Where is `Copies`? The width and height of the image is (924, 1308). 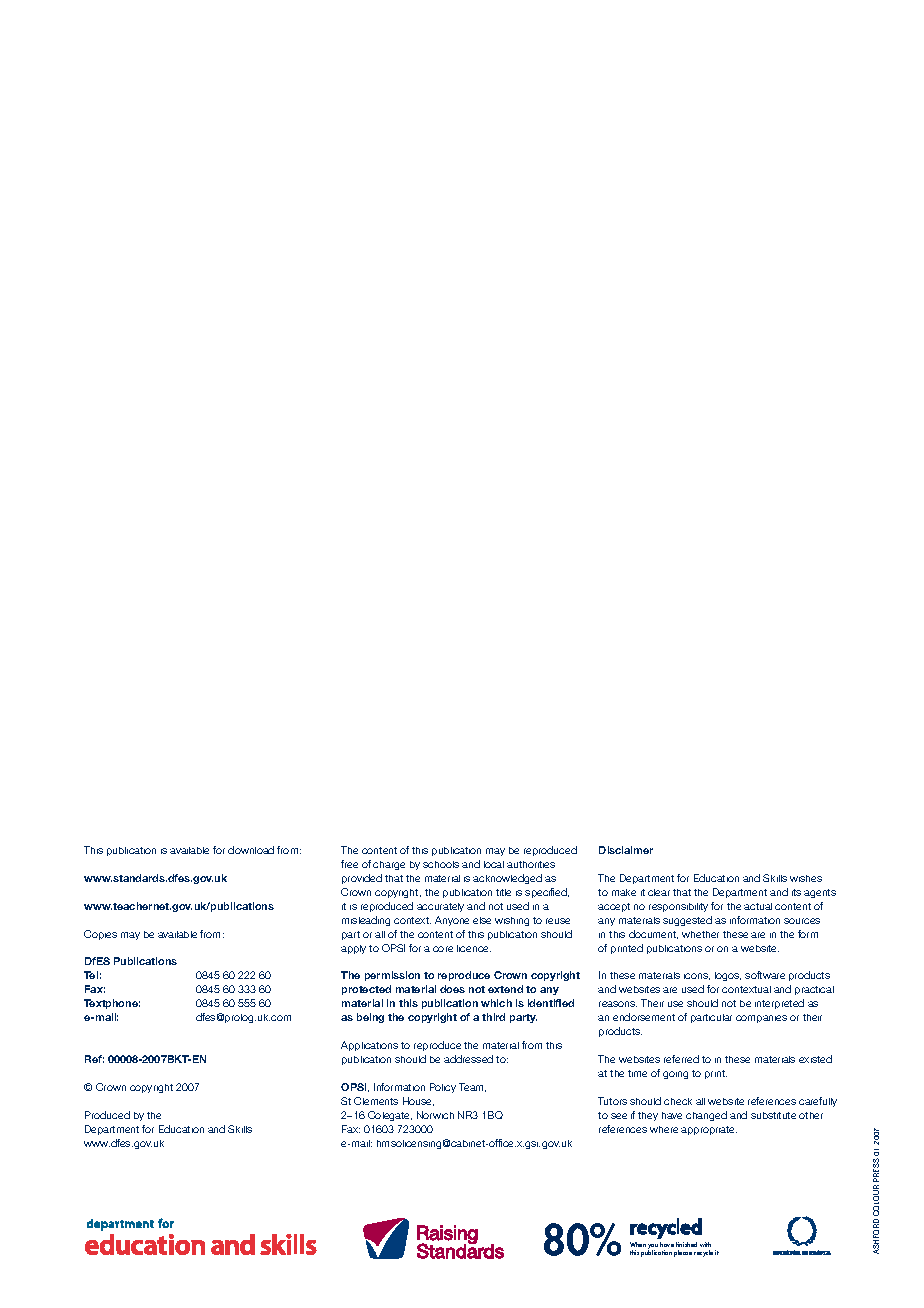 Copies is located at coordinates (100, 935).
